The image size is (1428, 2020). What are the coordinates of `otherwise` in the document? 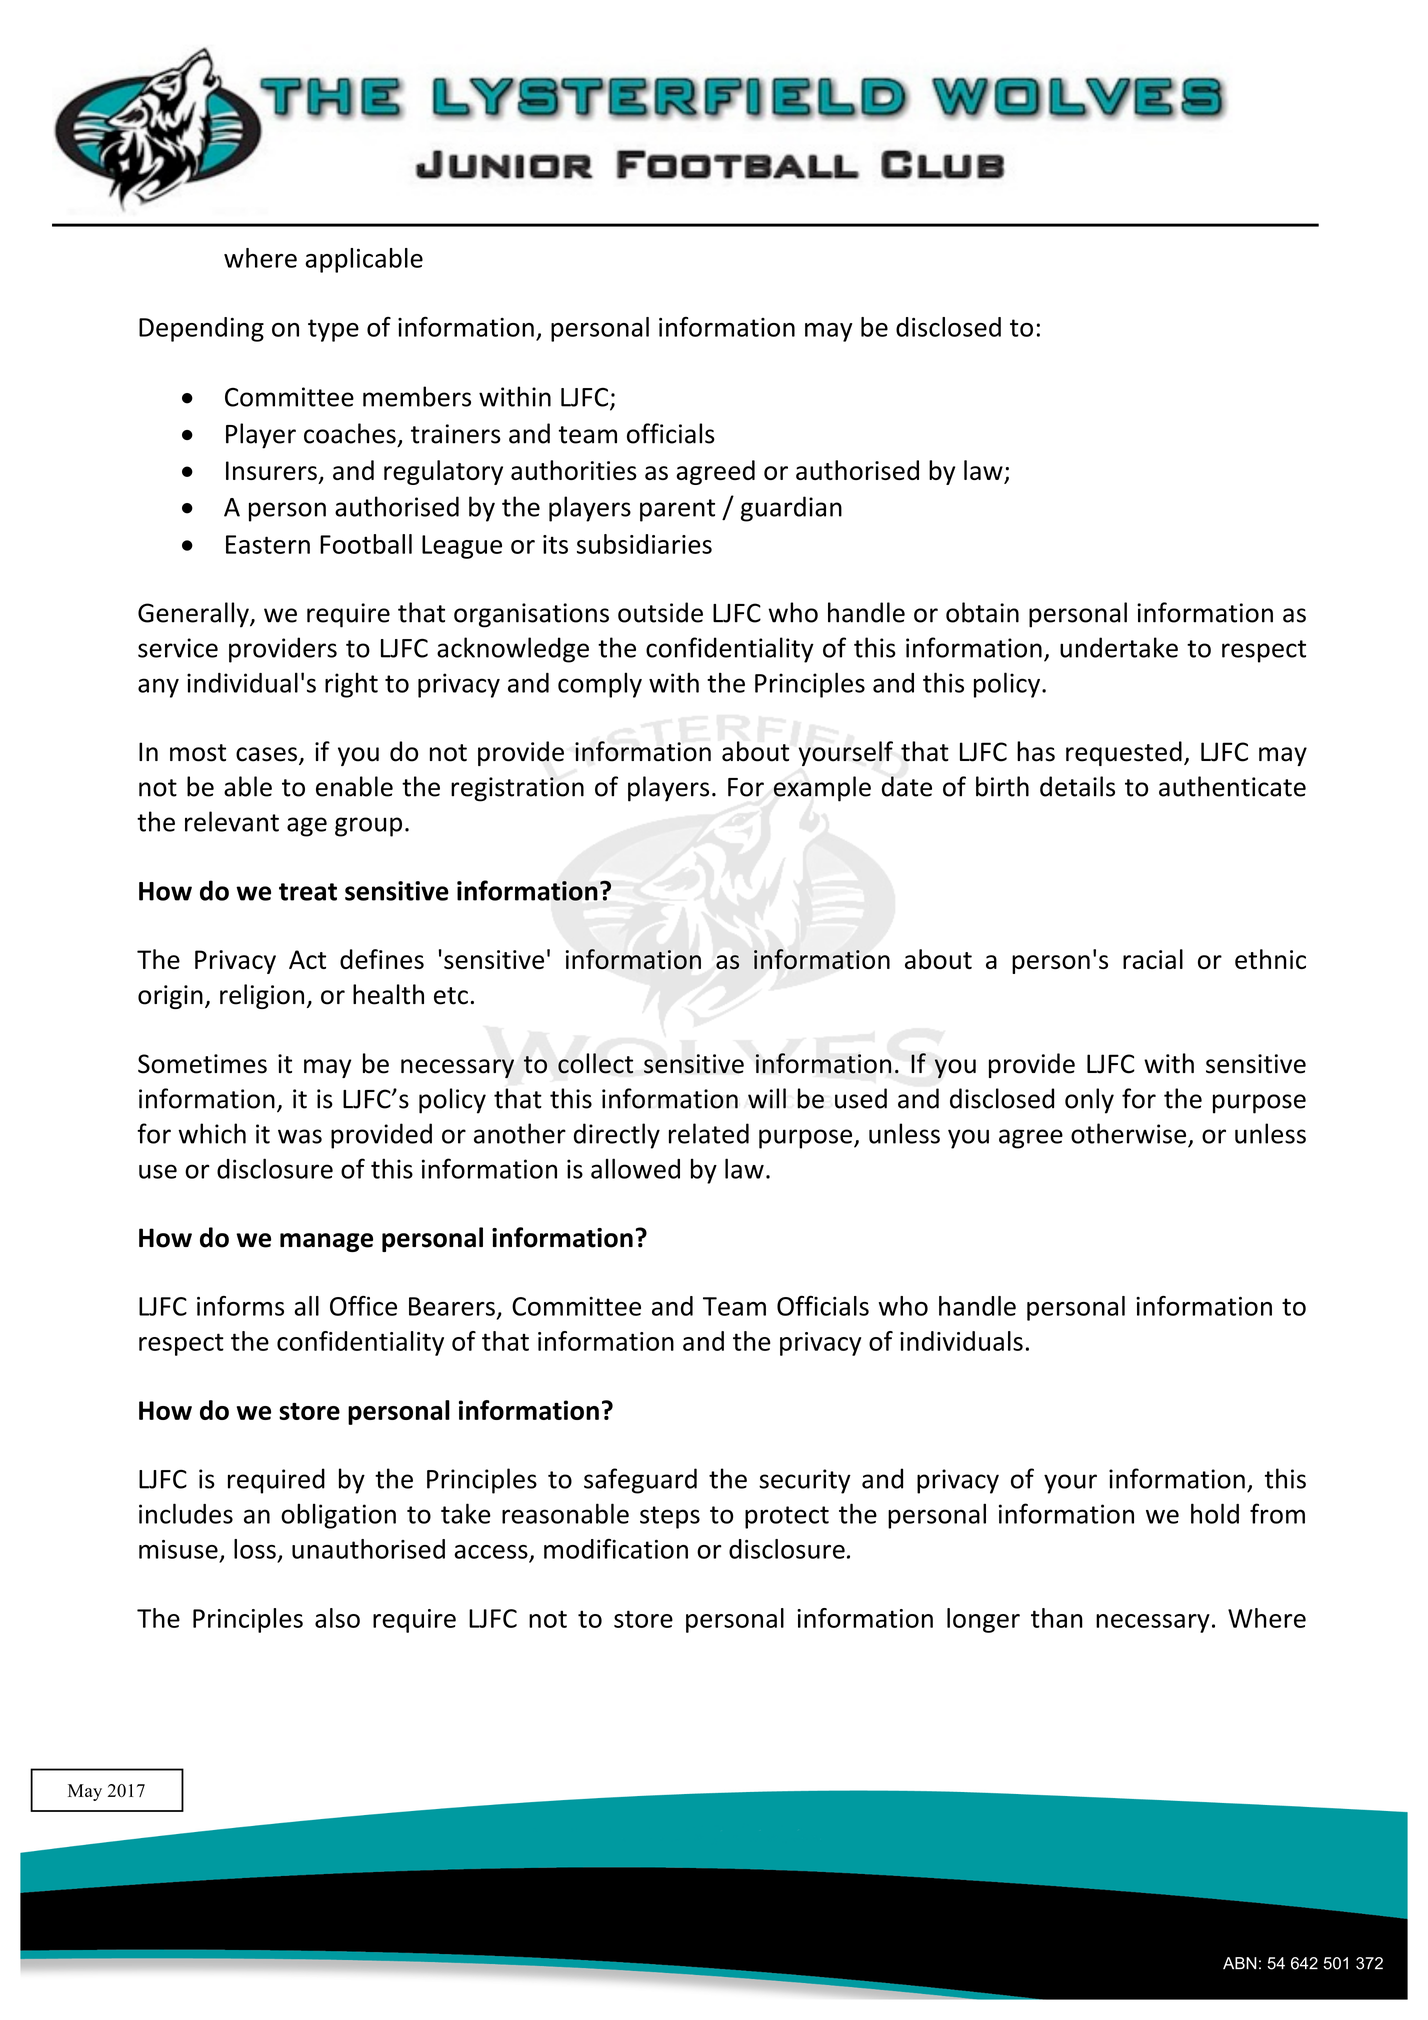 It's located at (1128, 1133).
